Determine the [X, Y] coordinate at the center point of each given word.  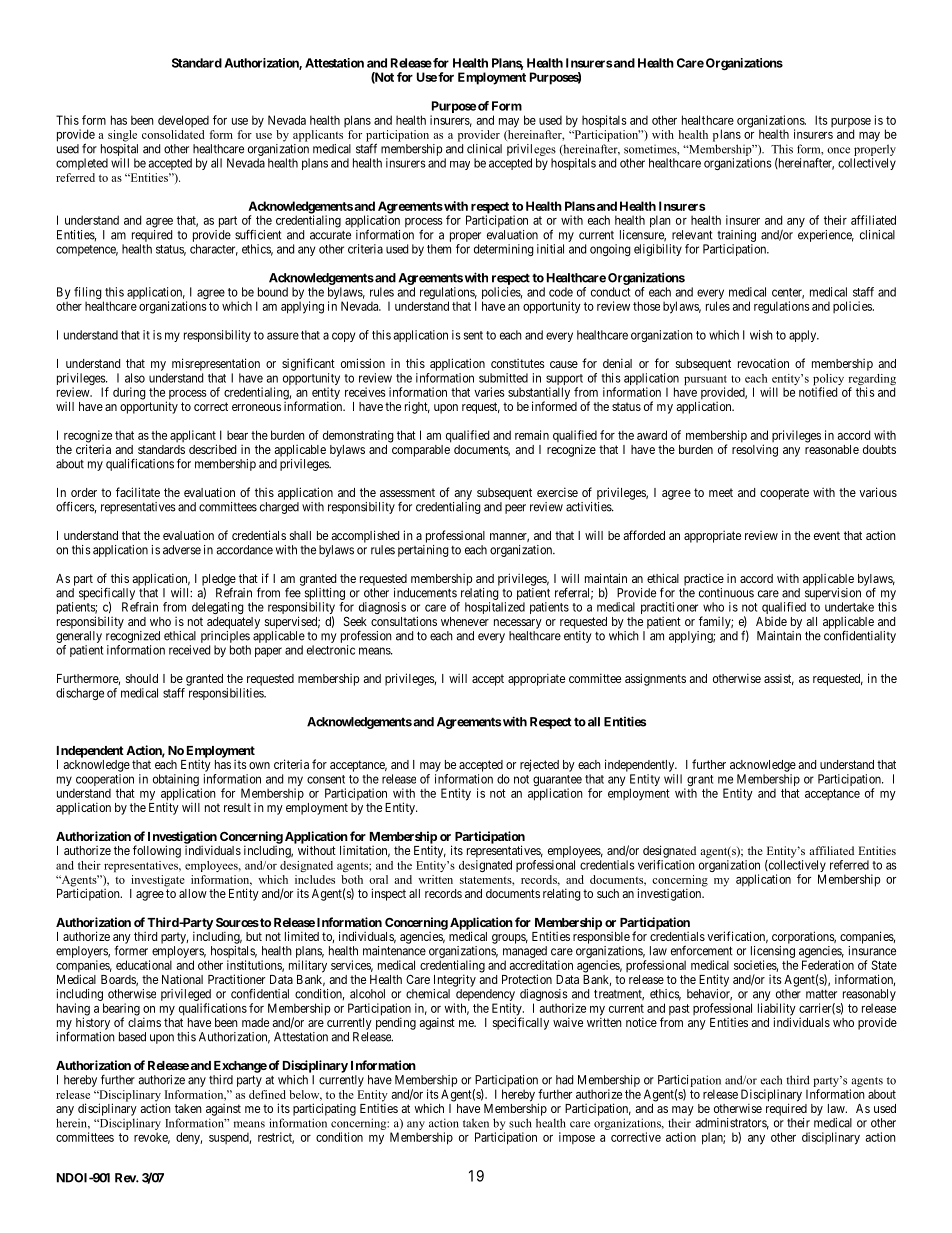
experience [826, 236]
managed [525, 953]
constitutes [518, 363]
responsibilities [227, 694]
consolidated [173, 134]
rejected [539, 765]
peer [515, 509]
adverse [182, 550]
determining [504, 250]
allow [193, 893]
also [135, 378]
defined [267, 1094]
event [827, 535]
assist [779, 679]
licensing [772, 953]
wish [761, 335]
